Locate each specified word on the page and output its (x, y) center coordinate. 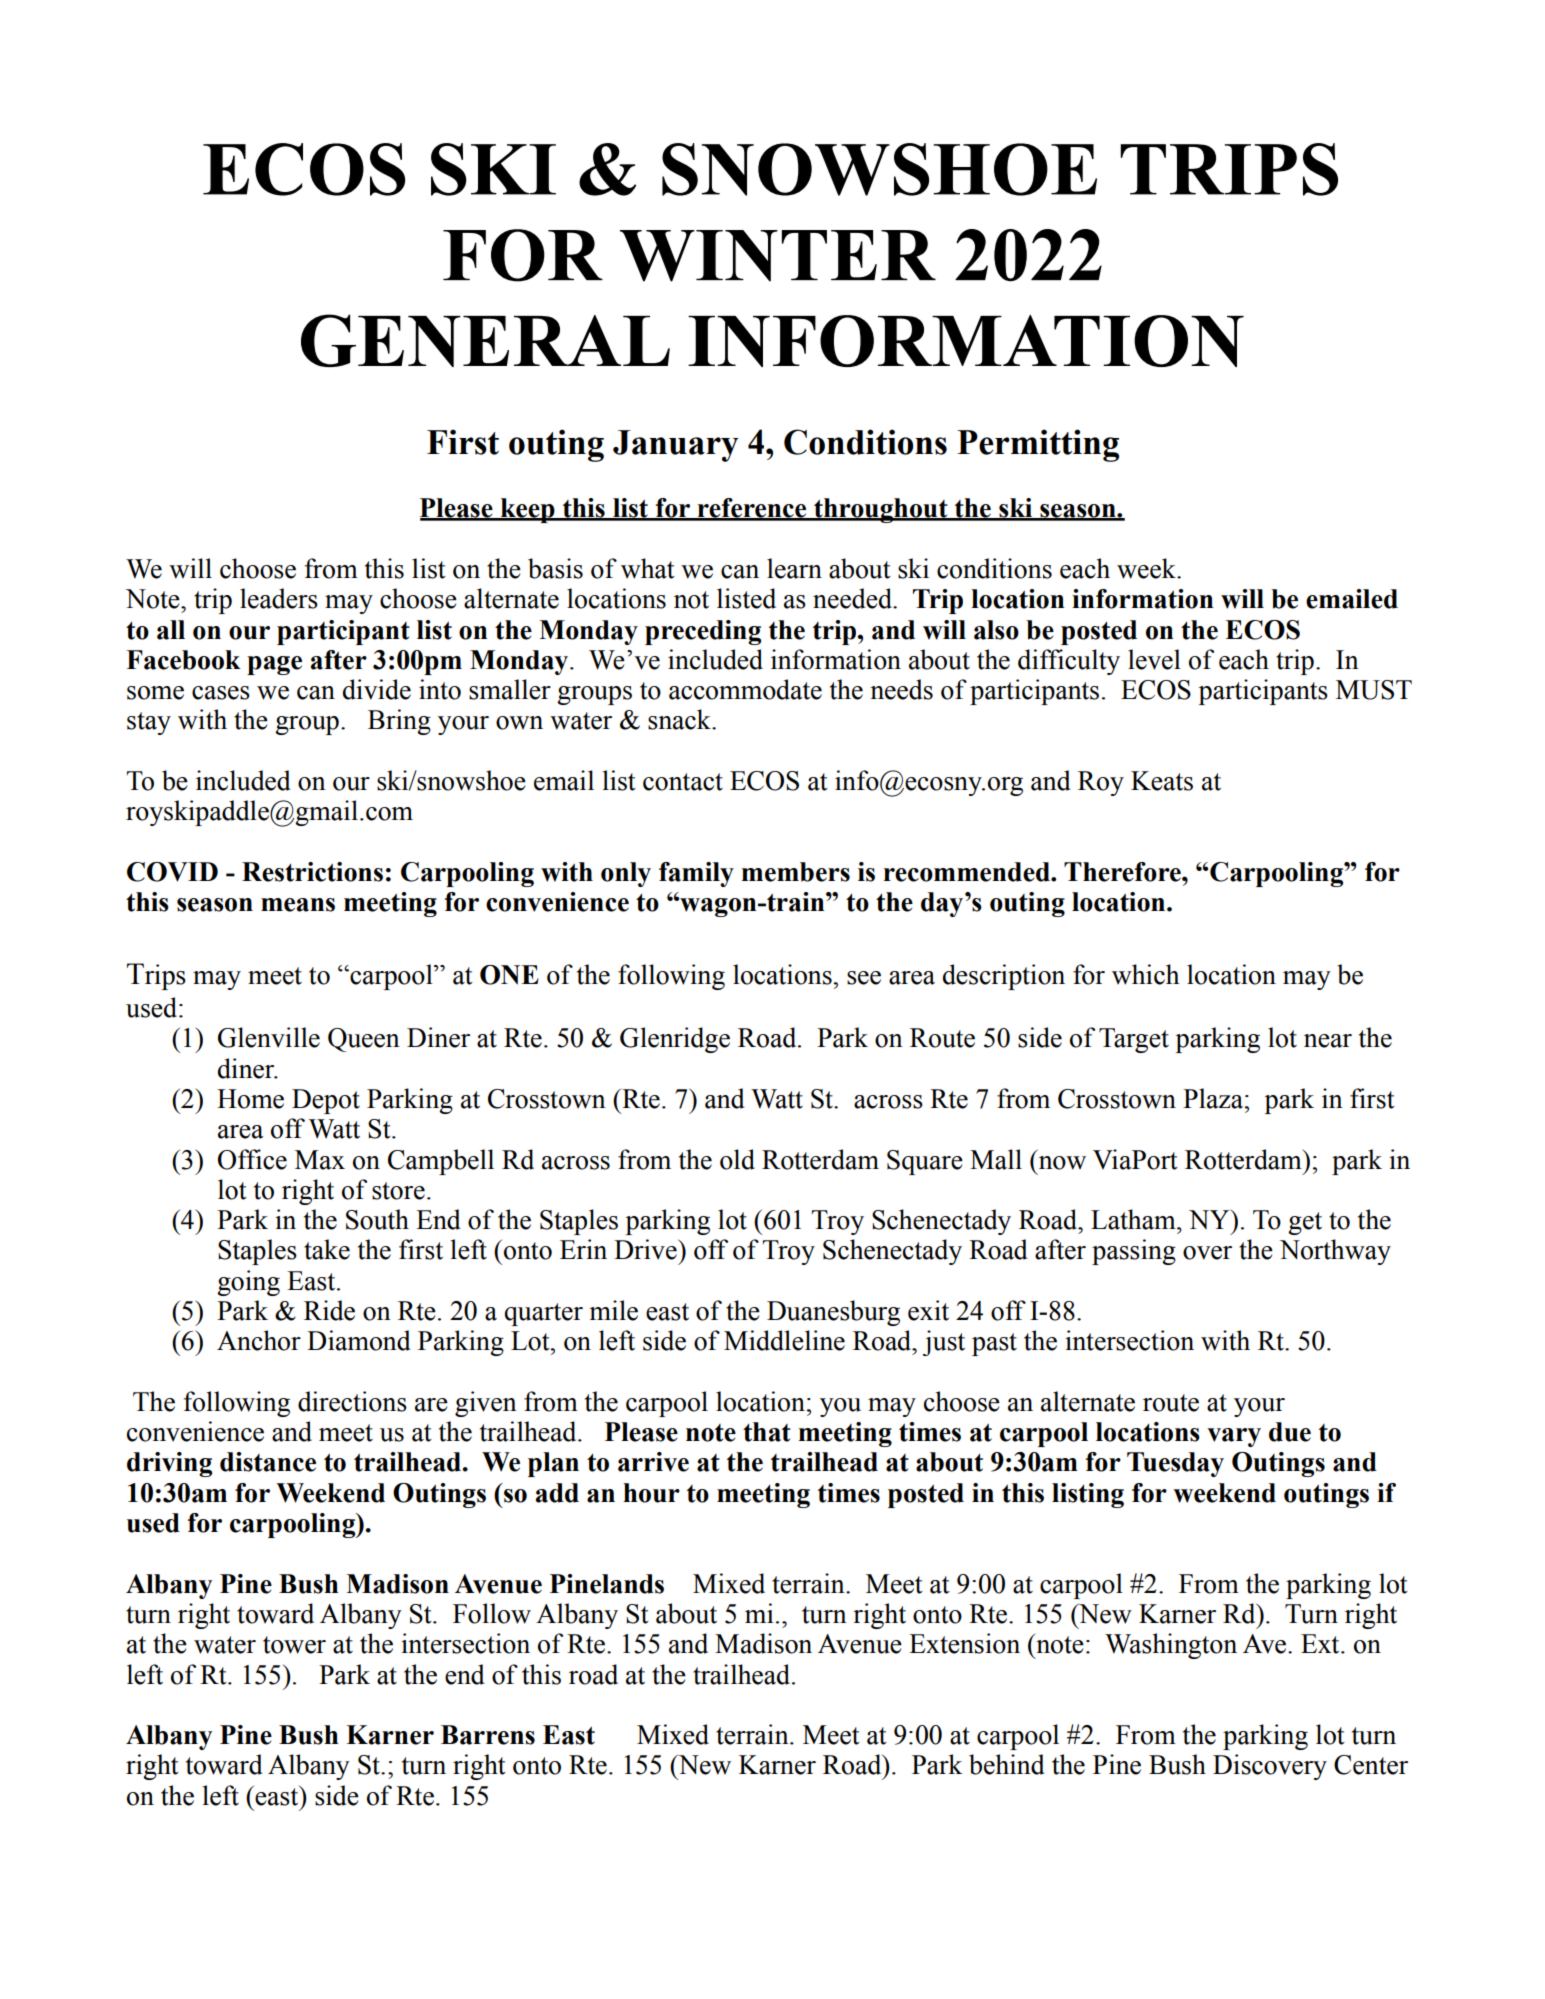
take (327, 1249)
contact (683, 782)
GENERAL (485, 340)
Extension (964, 1643)
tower (294, 1645)
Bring (399, 722)
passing (1134, 1252)
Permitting (1038, 445)
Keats (1162, 781)
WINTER (778, 256)
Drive (646, 1249)
